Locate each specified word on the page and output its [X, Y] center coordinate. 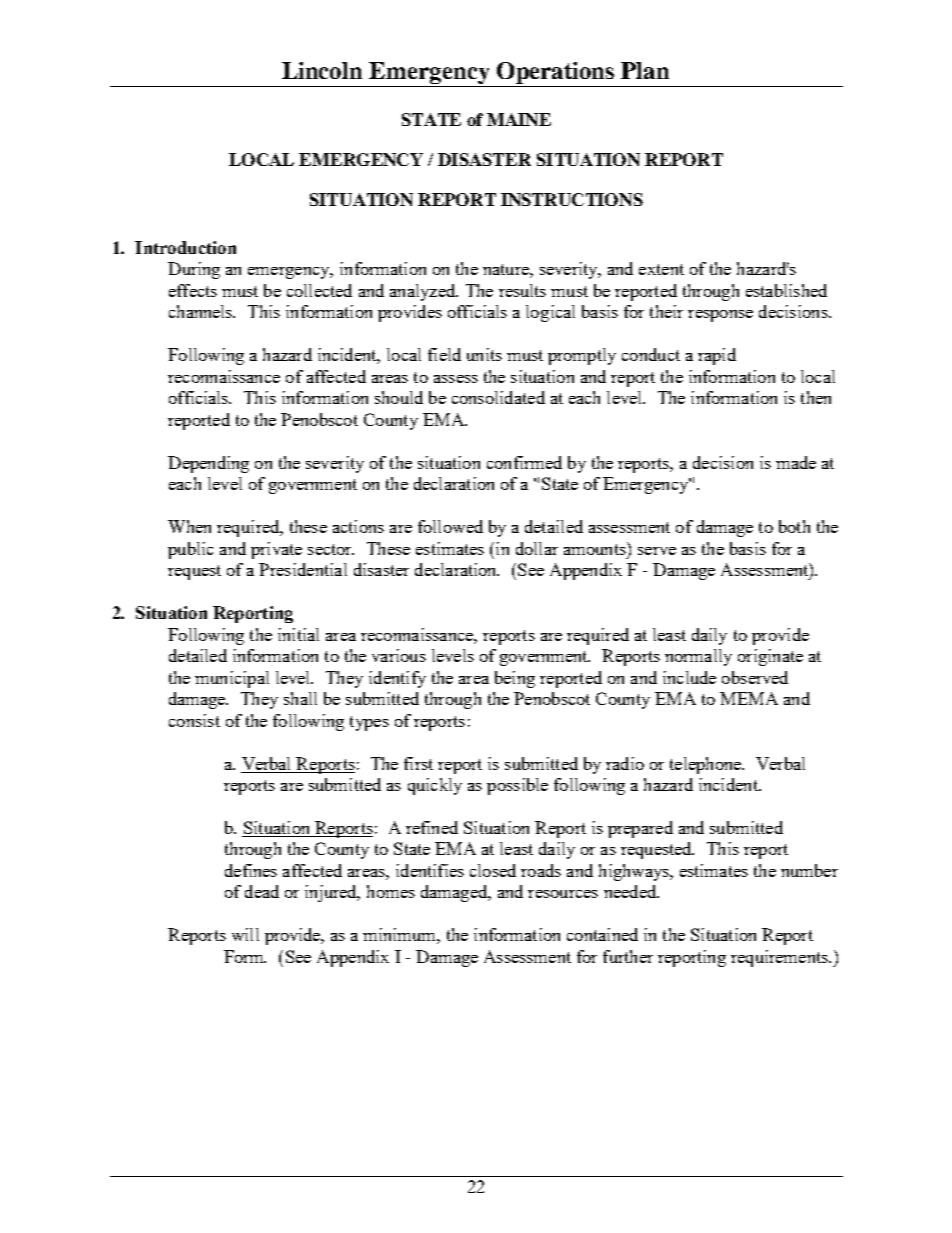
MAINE [519, 119]
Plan [645, 70]
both [794, 526]
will [245, 934]
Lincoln [322, 70]
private [276, 550]
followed [450, 526]
